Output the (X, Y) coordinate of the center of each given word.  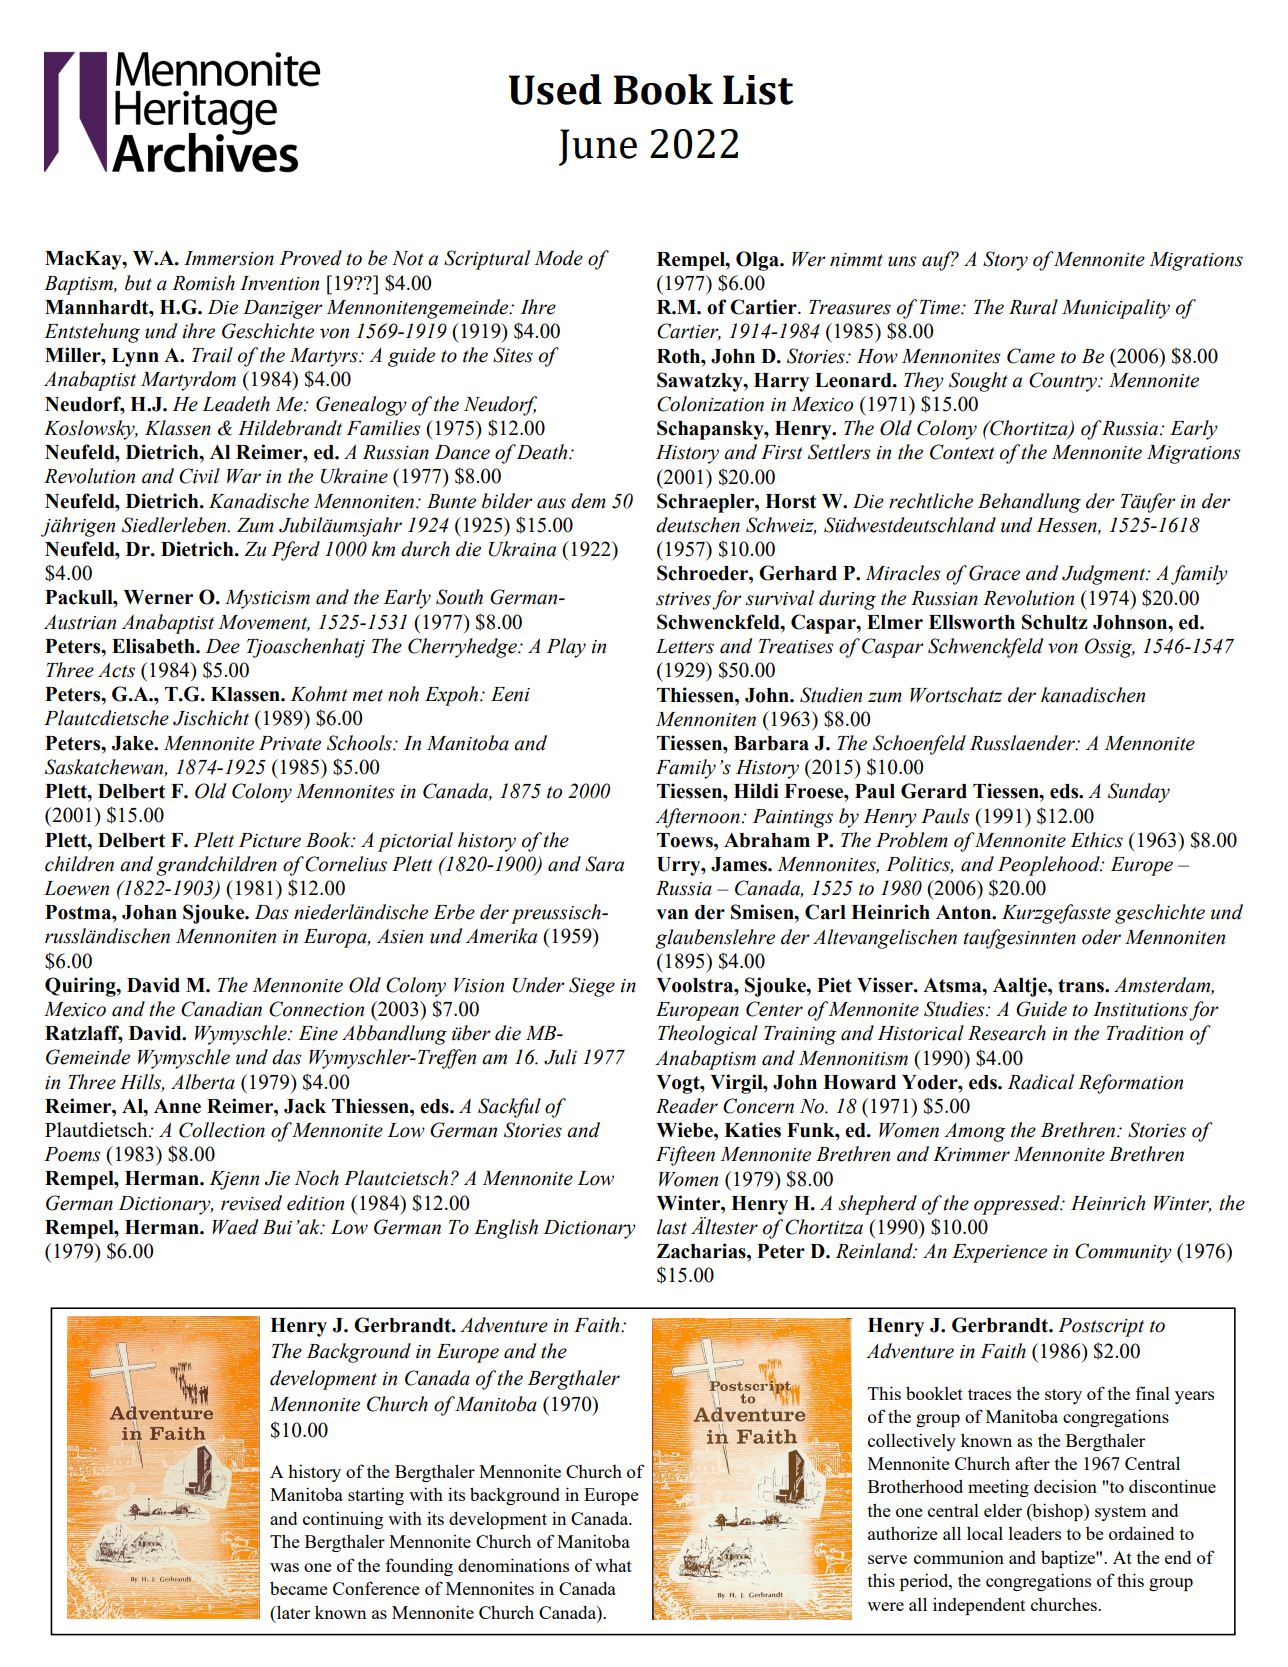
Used (555, 89)
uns (902, 261)
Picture (270, 840)
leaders (1035, 1533)
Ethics (1097, 840)
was (284, 1567)
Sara (604, 864)
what (613, 1565)
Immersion (229, 258)
